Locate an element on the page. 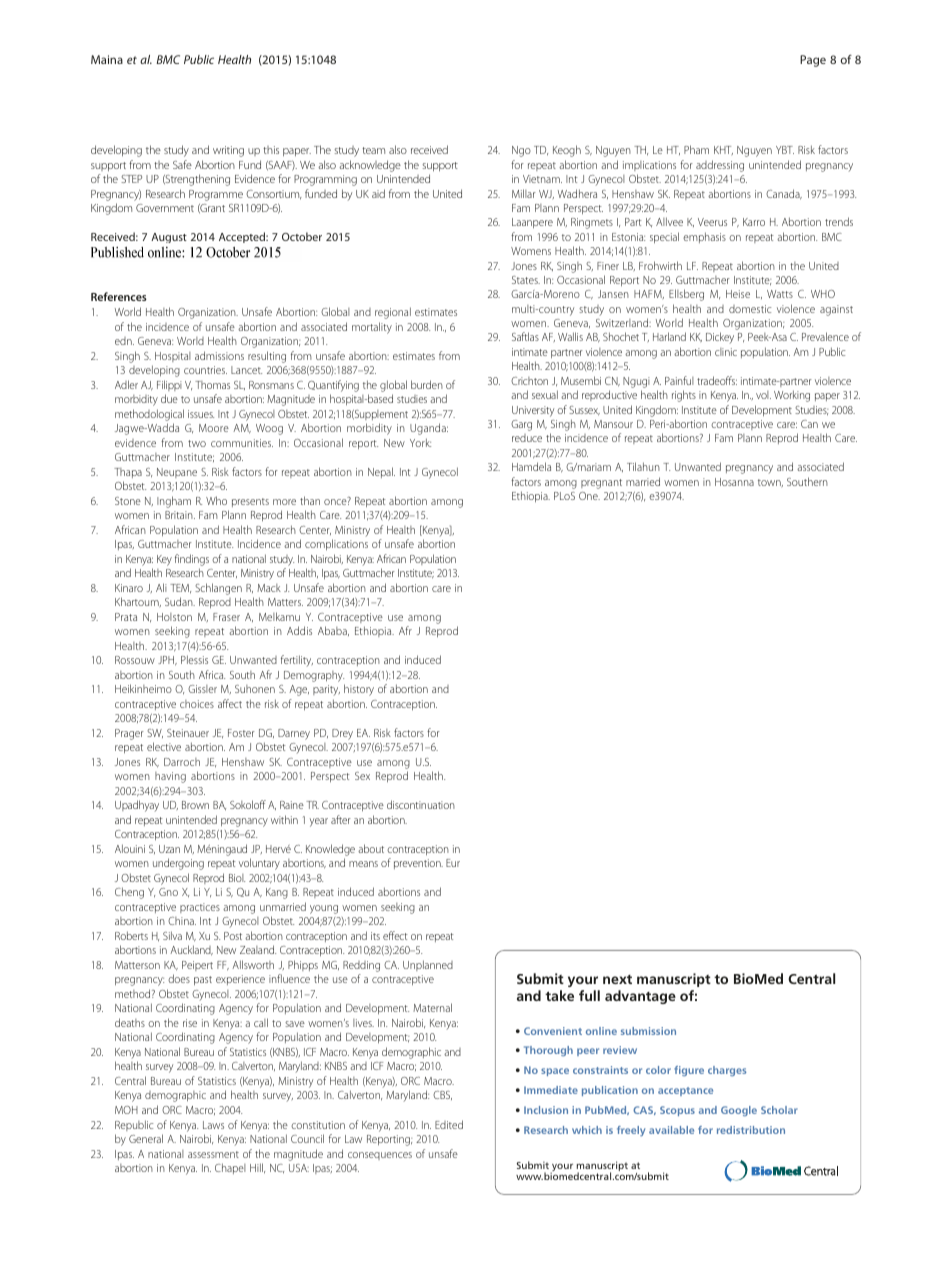 The image size is (952, 1270). York is located at coordinates (420, 442).
